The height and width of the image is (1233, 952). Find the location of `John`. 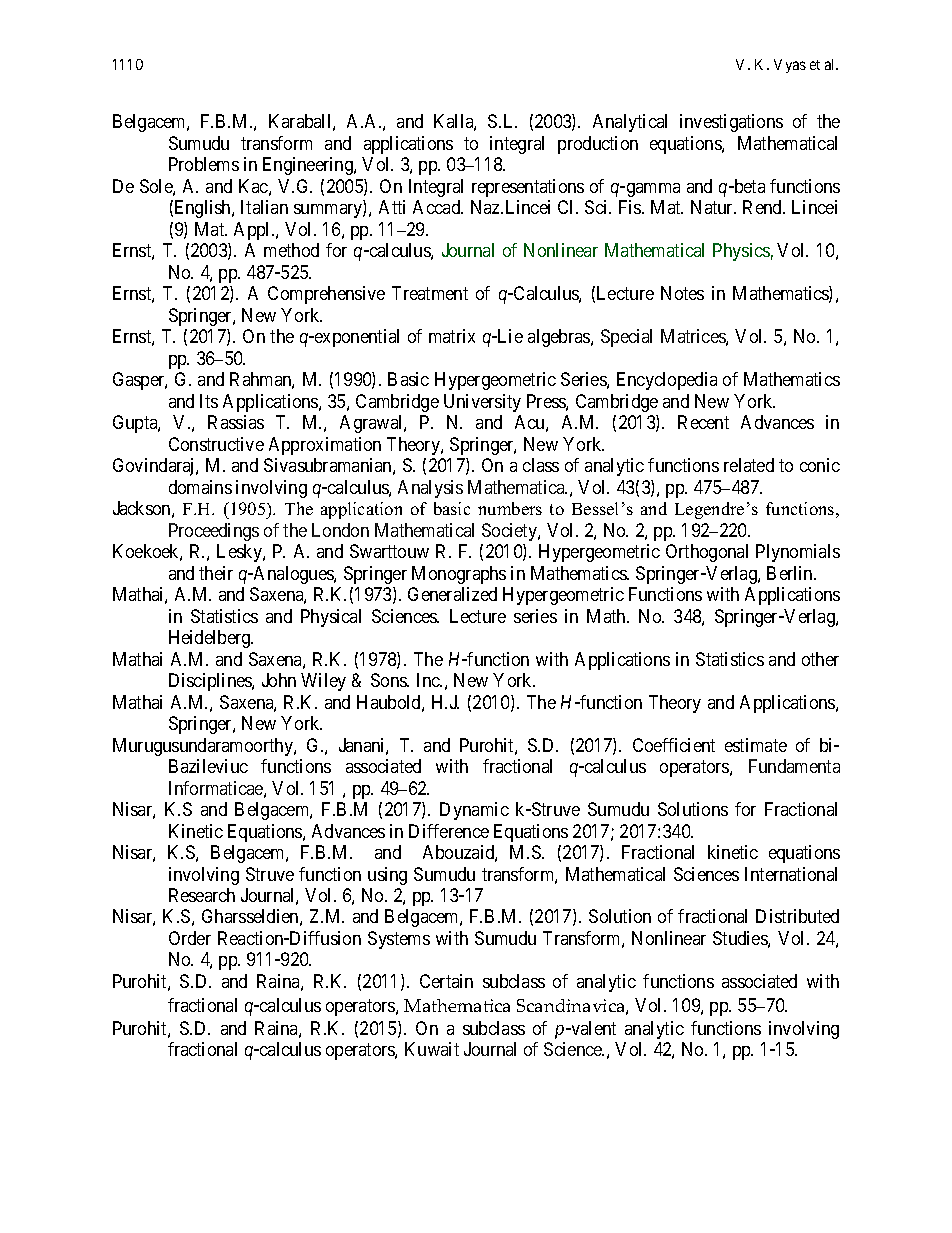

John is located at coordinates (279, 680).
